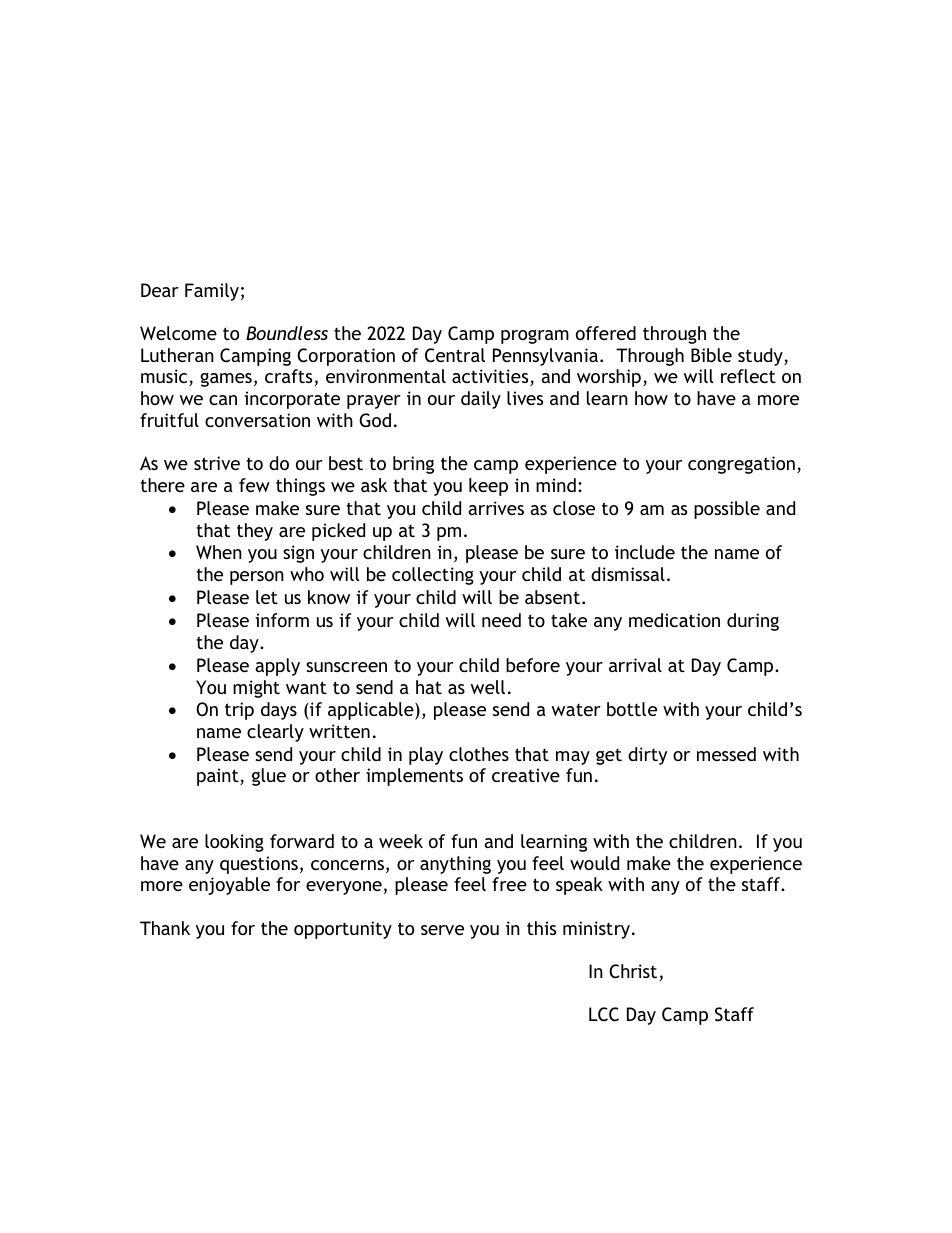  What do you see at coordinates (741, 465) in the document?
I see `congregation` at bounding box center [741, 465].
